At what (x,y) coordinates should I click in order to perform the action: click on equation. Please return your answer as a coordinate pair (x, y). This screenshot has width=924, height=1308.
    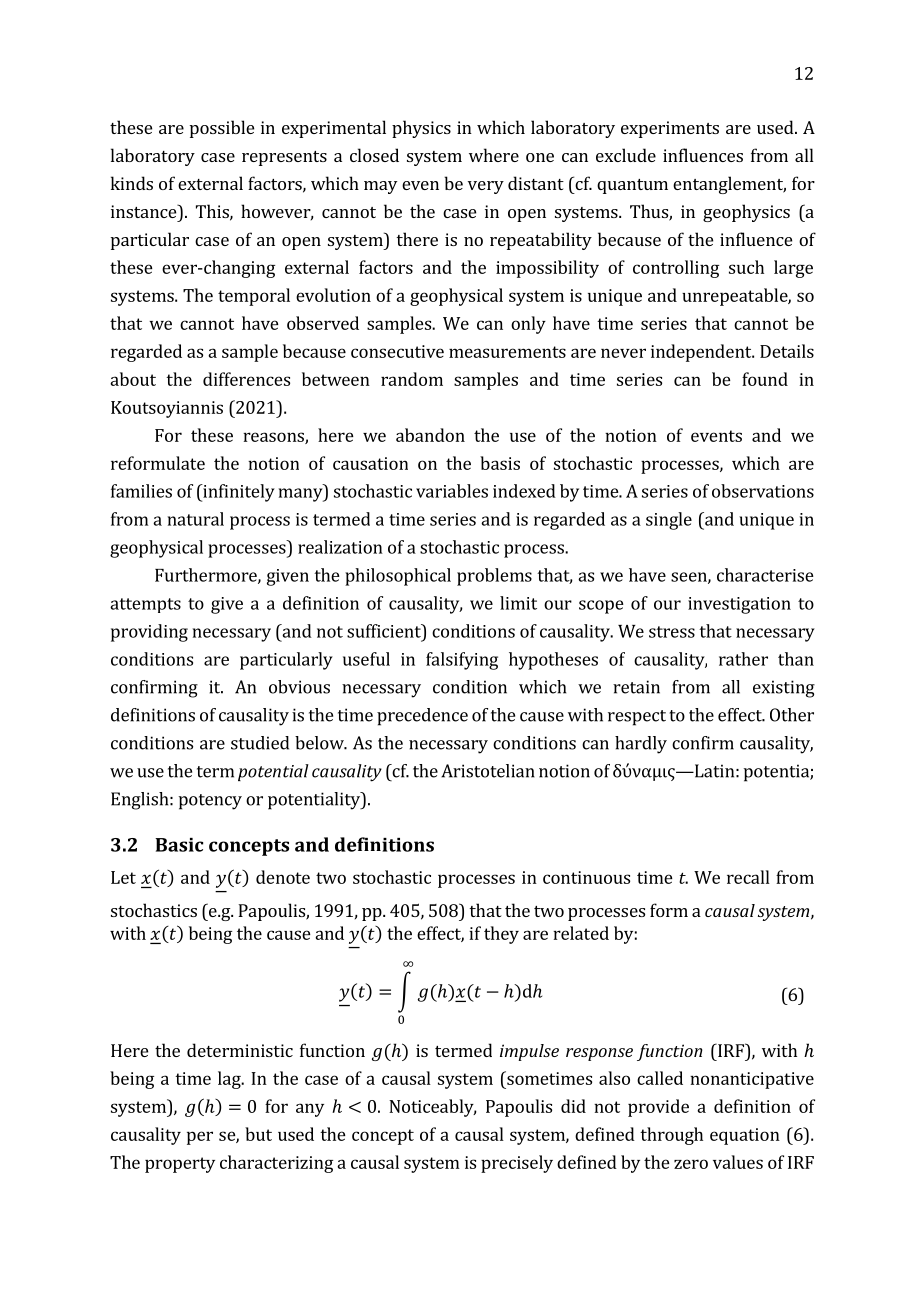
    Looking at the image, I should click on (745, 1136).
